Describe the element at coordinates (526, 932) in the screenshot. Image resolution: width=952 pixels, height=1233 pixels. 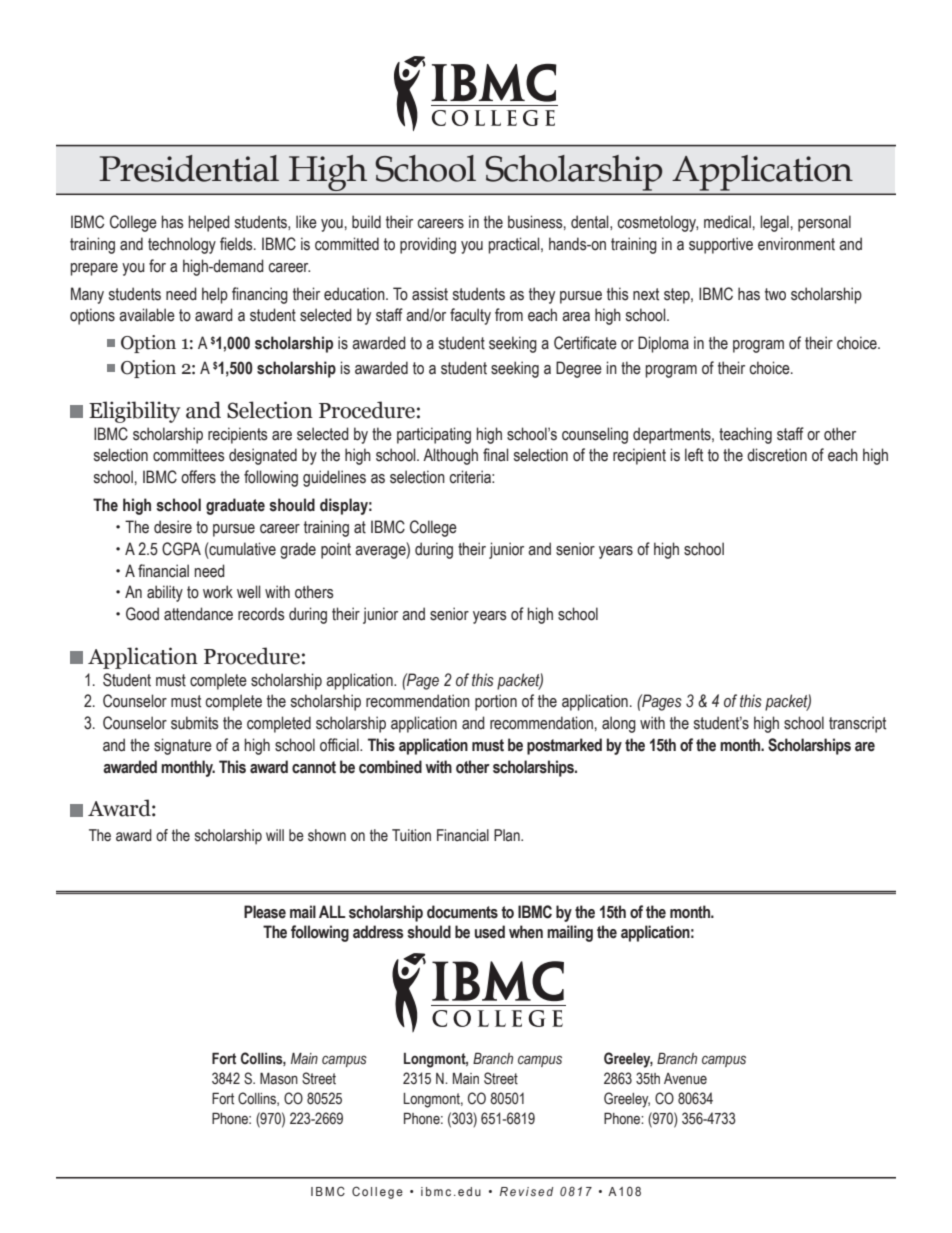
I see `when` at that location.
